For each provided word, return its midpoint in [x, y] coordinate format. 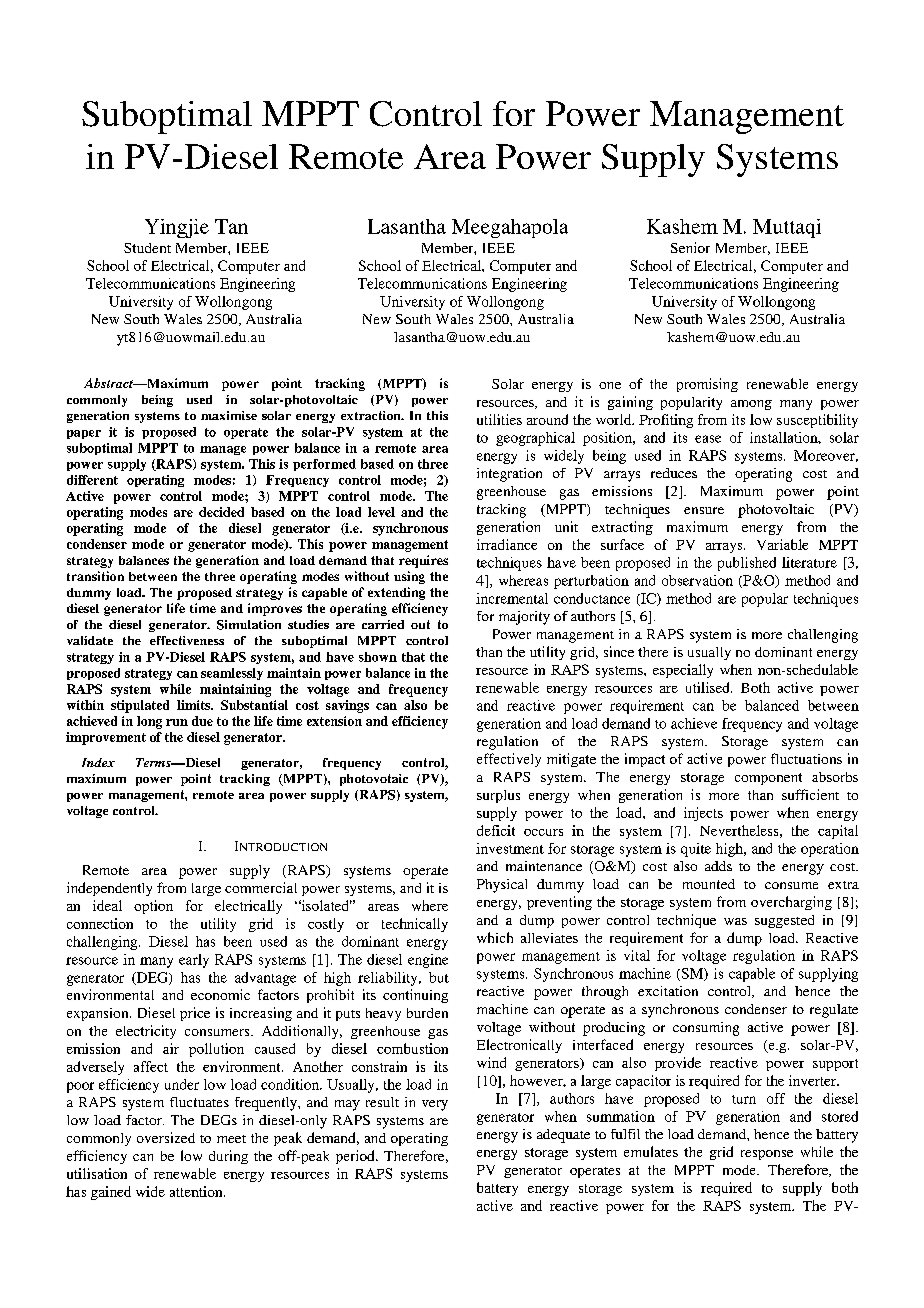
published [747, 564]
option [153, 907]
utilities [499, 419]
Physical [502, 886]
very [435, 1105]
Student [147, 248]
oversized [166, 1137]
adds [718, 866]
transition [95, 576]
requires [423, 561]
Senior [690, 247]
